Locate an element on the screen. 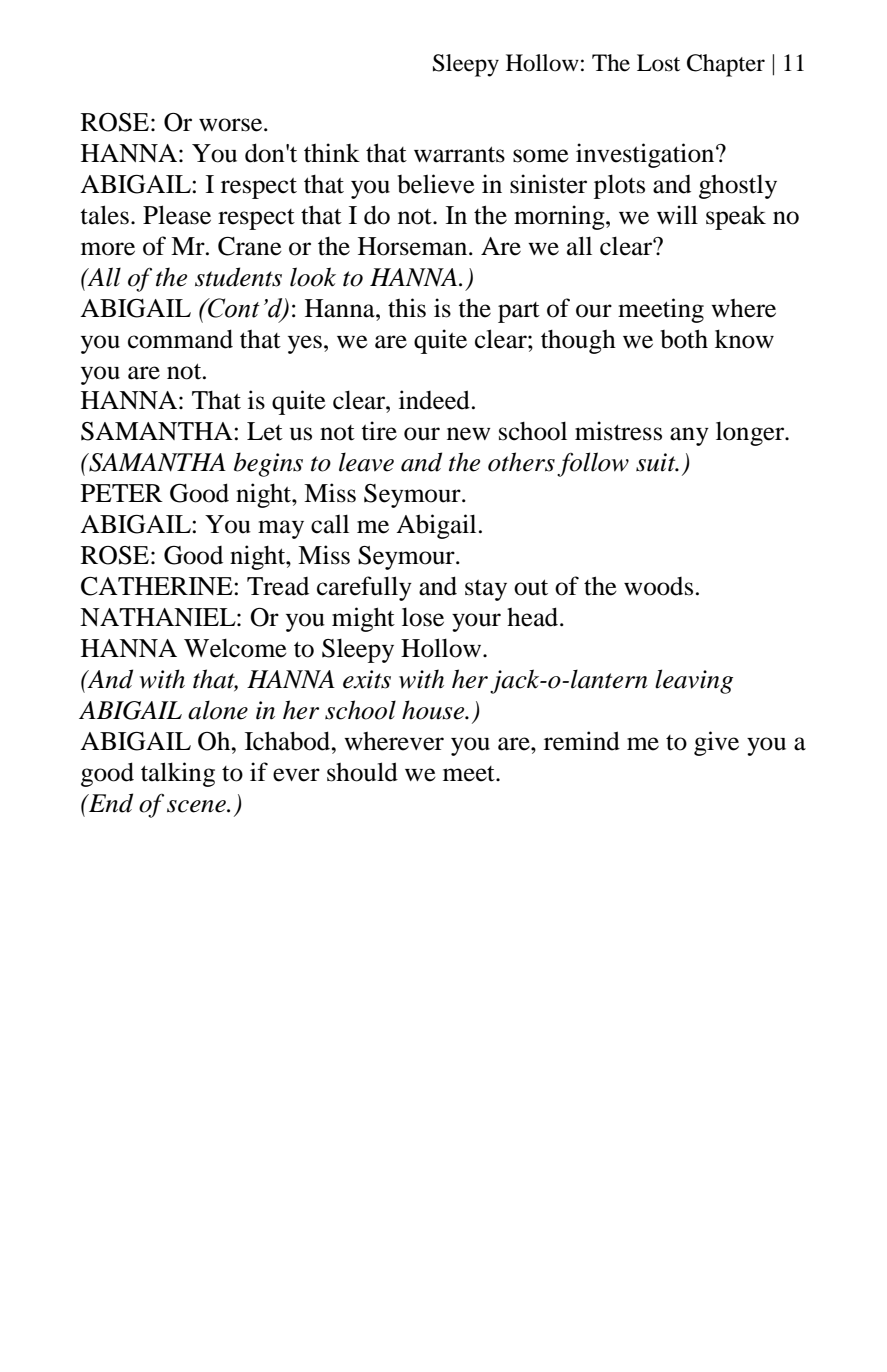  any is located at coordinates (689, 436).
